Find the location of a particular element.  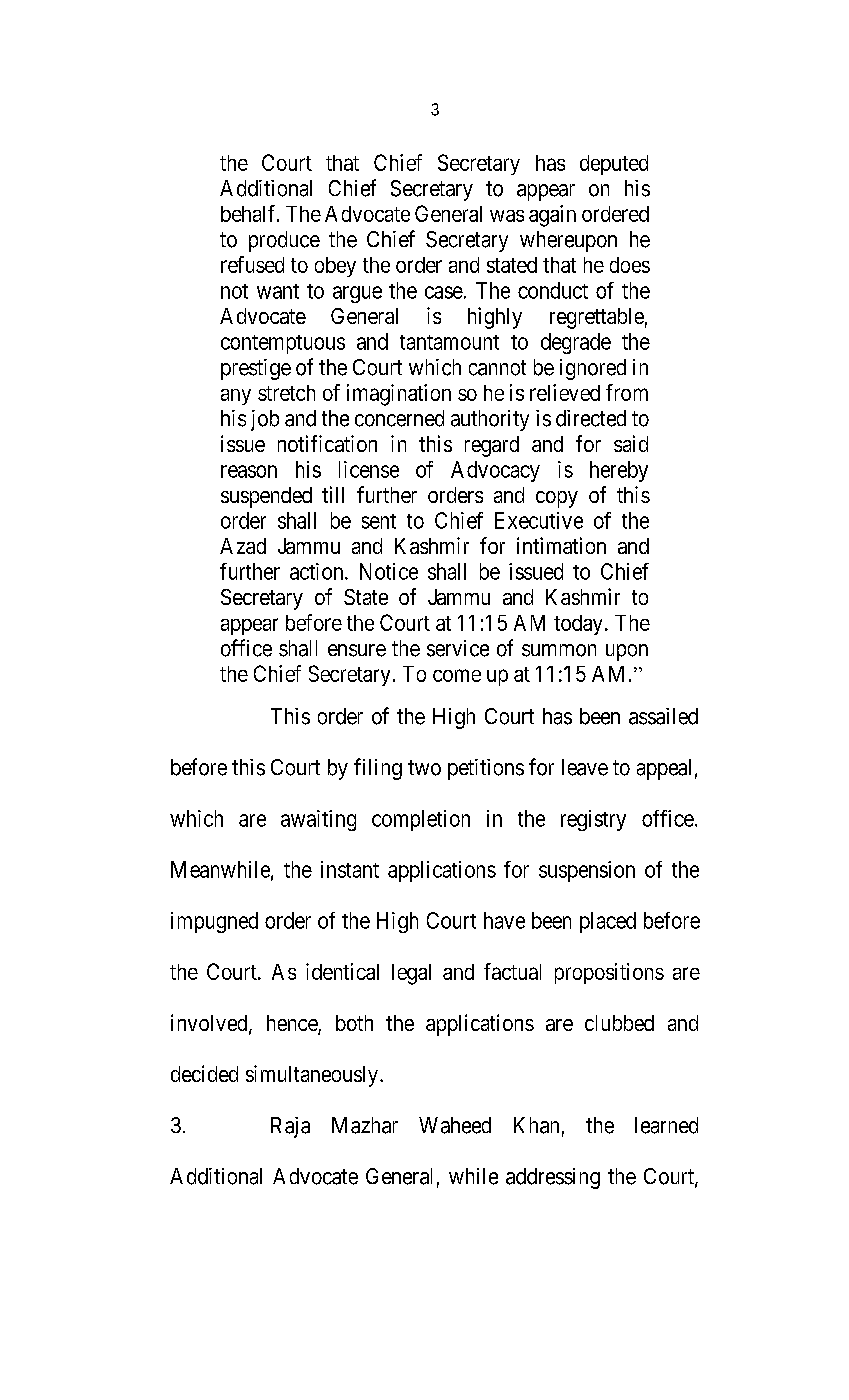

Khan is located at coordinates (536, 1125).
